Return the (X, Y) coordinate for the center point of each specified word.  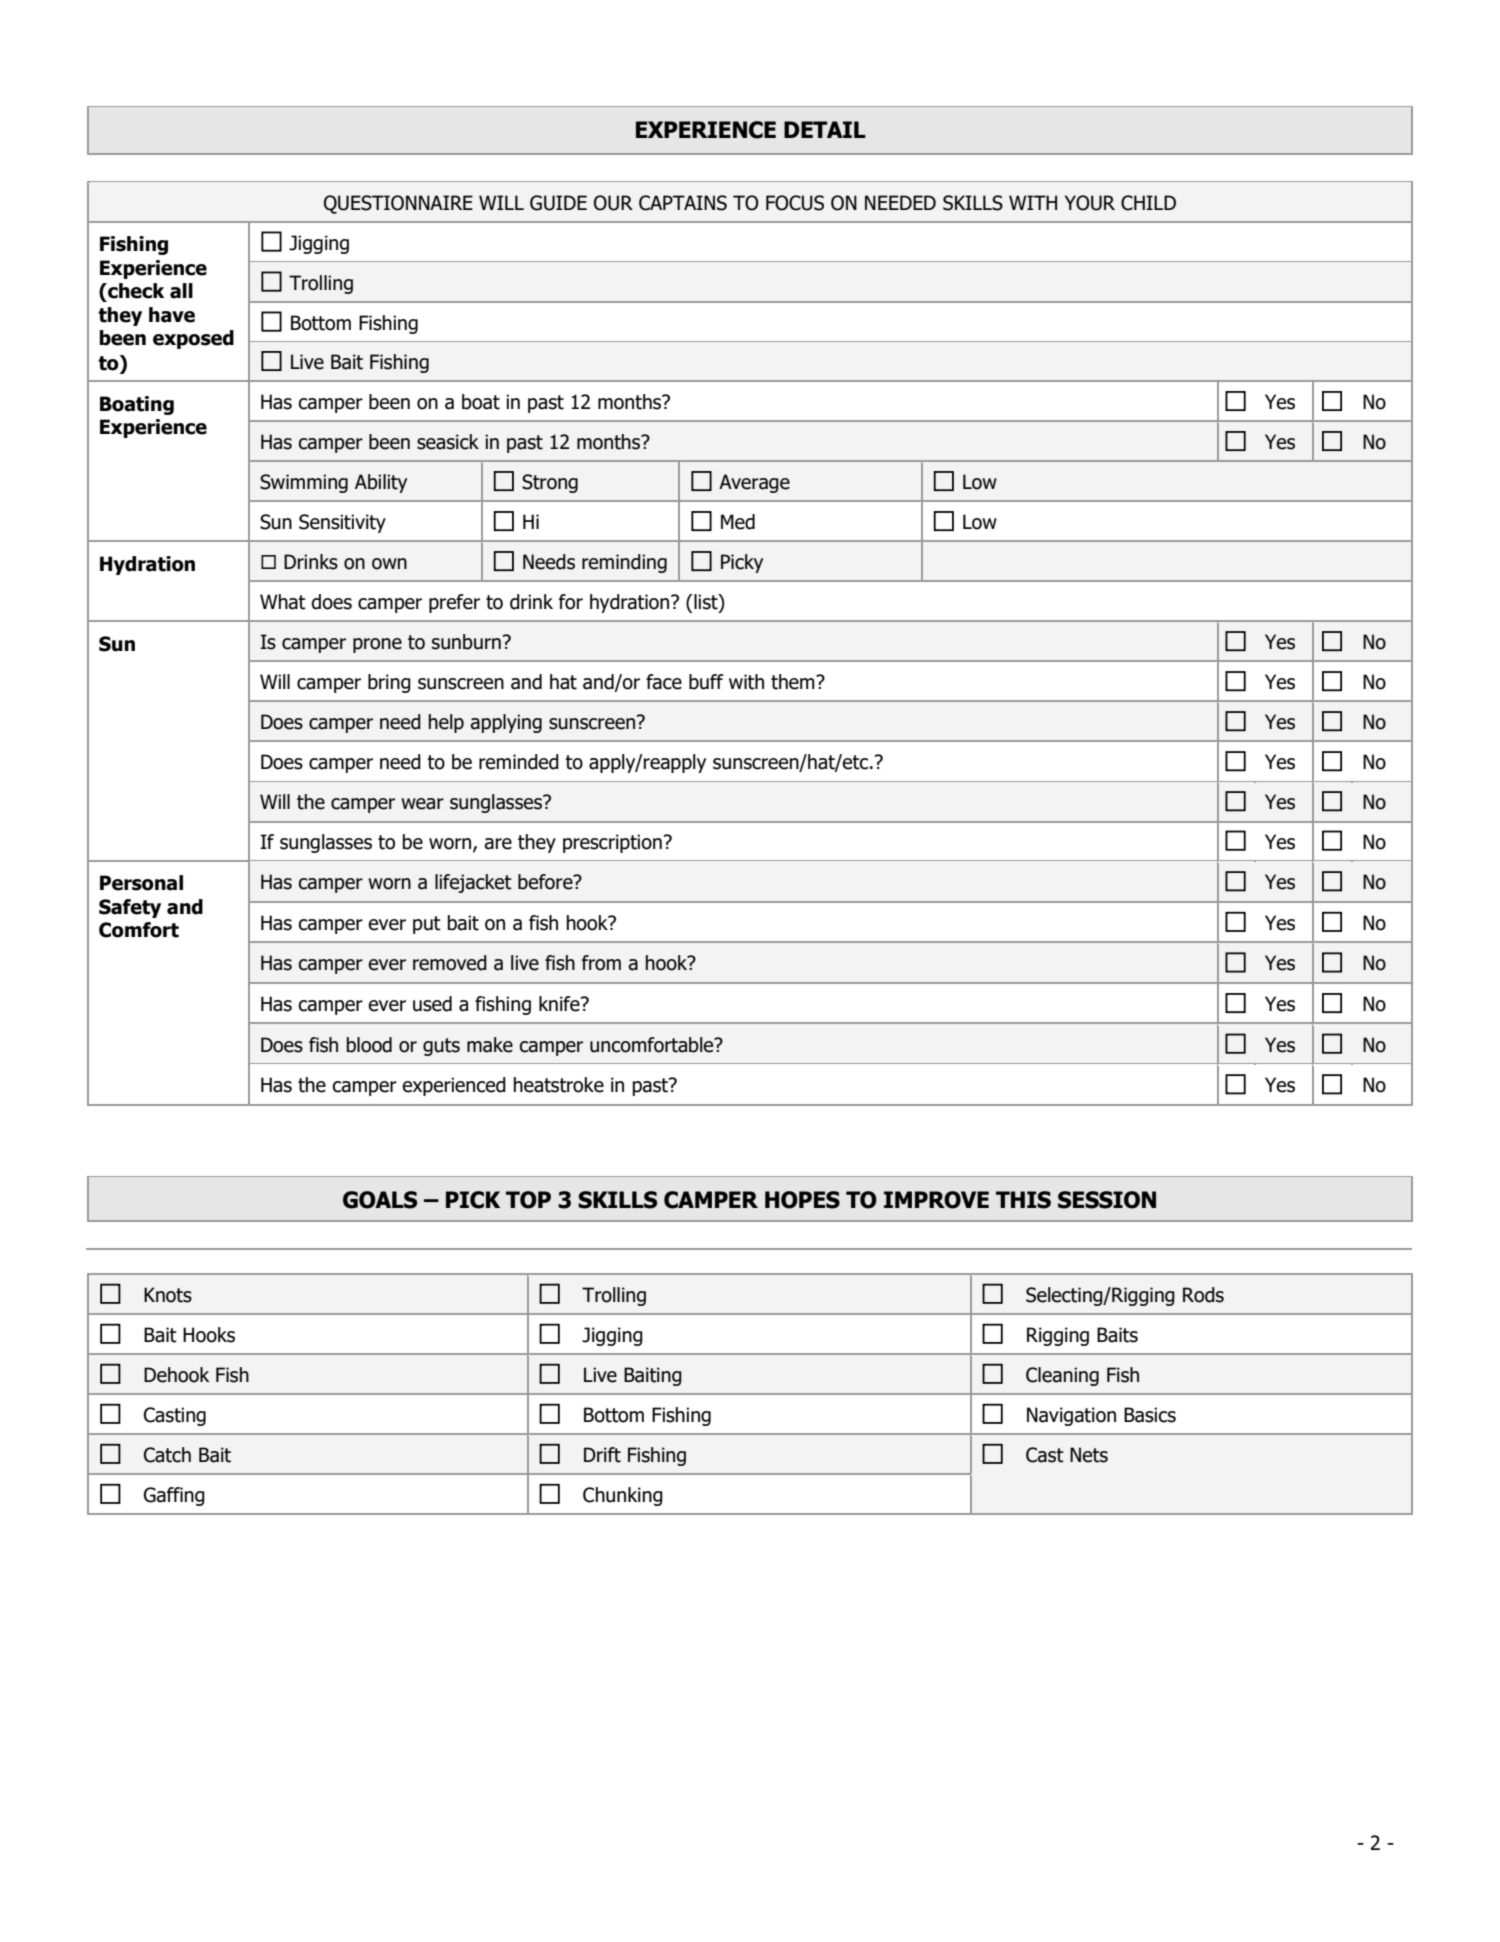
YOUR (1090, 203)
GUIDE (558, 203)
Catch (167, 1455)
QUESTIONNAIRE (398, 204)
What (283, 602)
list (706, 603)
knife (560, 1004)
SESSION (1107, 1200)
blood (369, 1045)
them (794, 682)
